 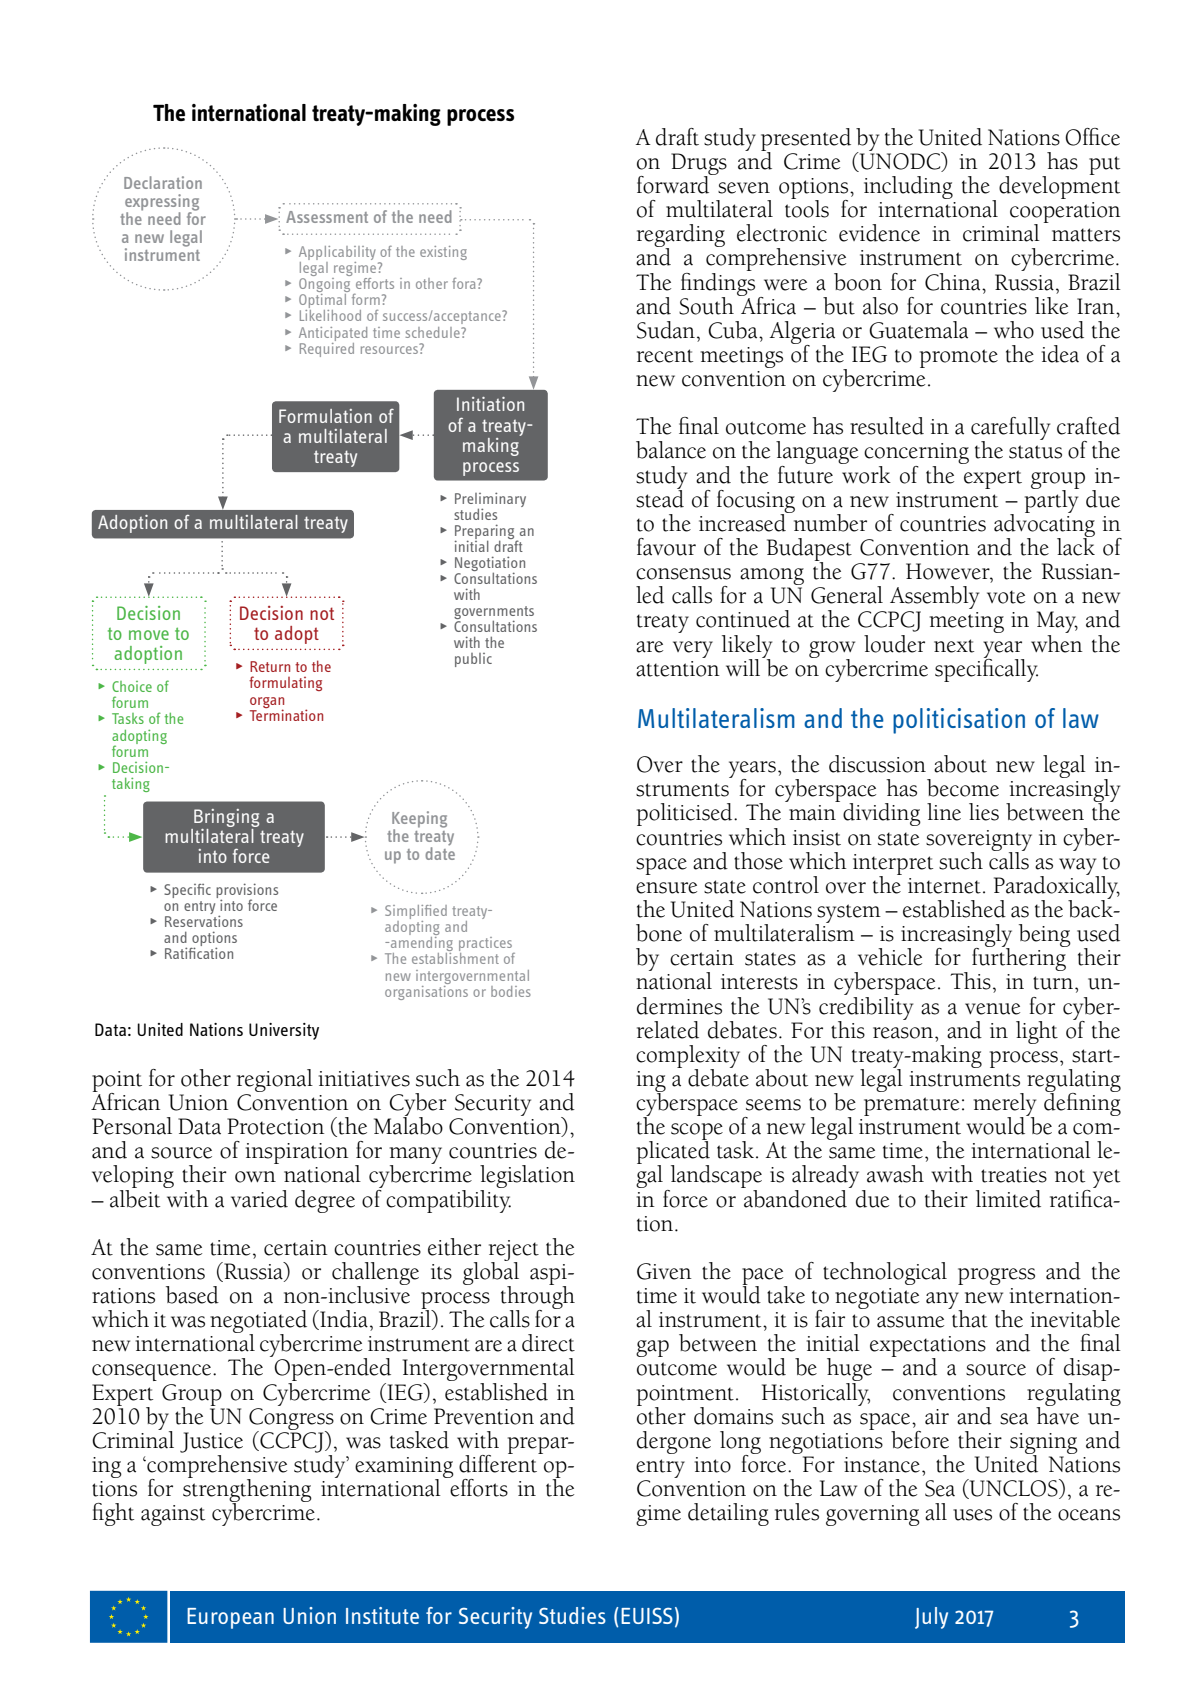 What do you see at coordinates (149, 635) in the page?
I see `move` at bounding box center [149, 635].
